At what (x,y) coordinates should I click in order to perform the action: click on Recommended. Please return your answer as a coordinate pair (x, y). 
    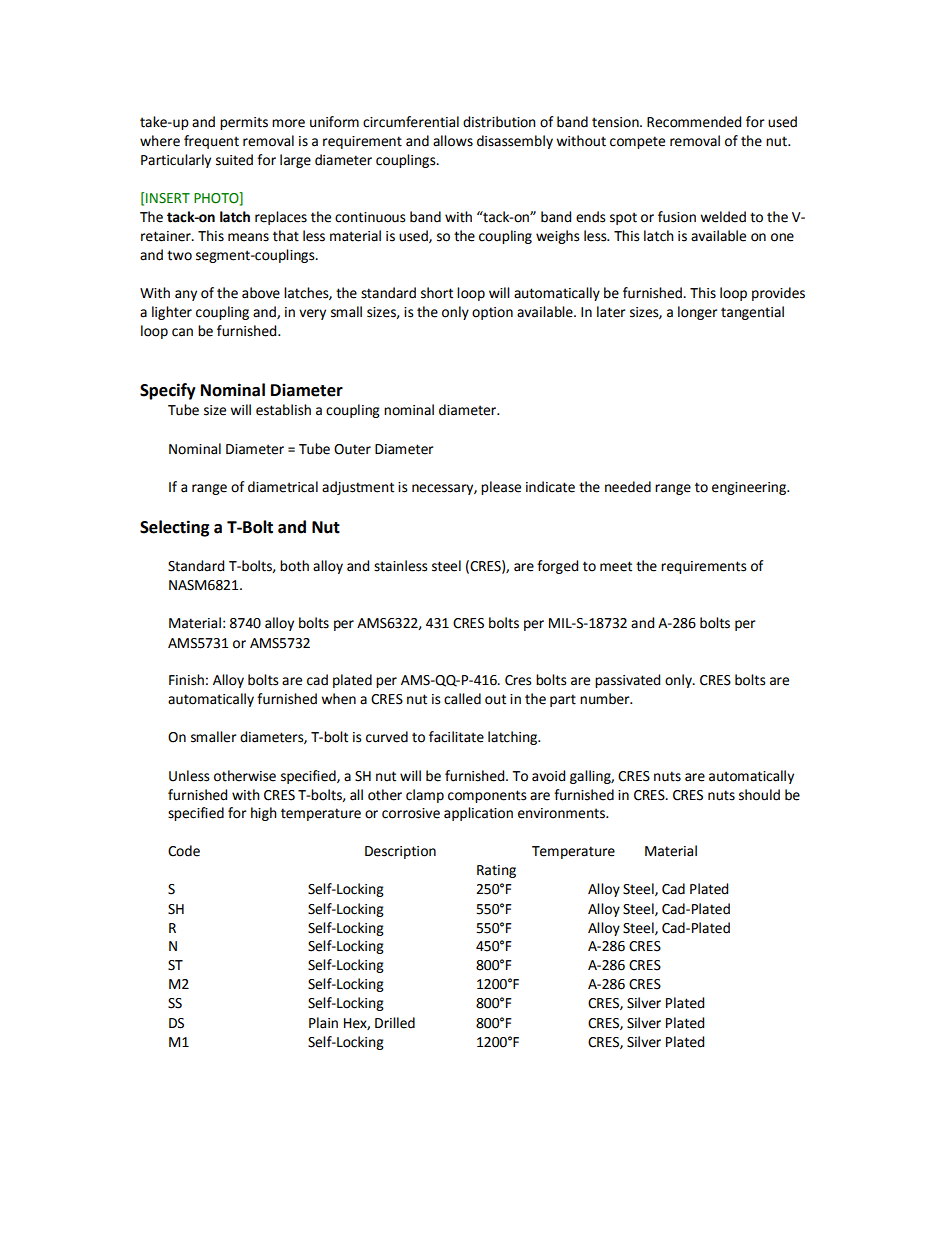
    Looking at the image, I should click on (694, 122).
